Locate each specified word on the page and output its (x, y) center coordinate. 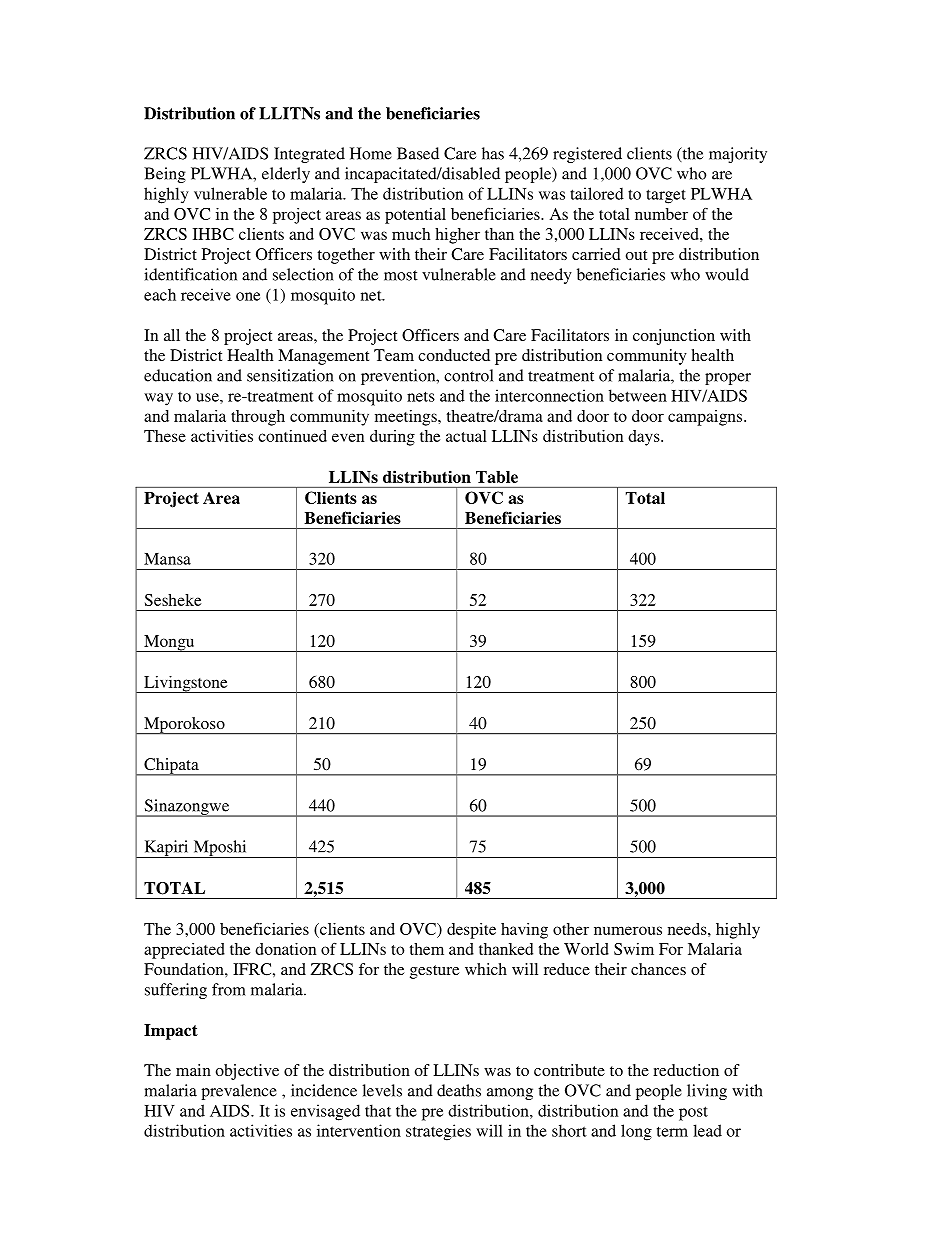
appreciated (184, 951)
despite (471, 931)
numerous (628, 930)
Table (497, 477)
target (666, 196)
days (645, 438)
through (258, 418)
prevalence (239, 1092)
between (638, 395)
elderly (286, 175)
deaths (459, 1090)
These (165, 436)
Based (418, 153)
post (693, 1113)
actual (466, 436)
